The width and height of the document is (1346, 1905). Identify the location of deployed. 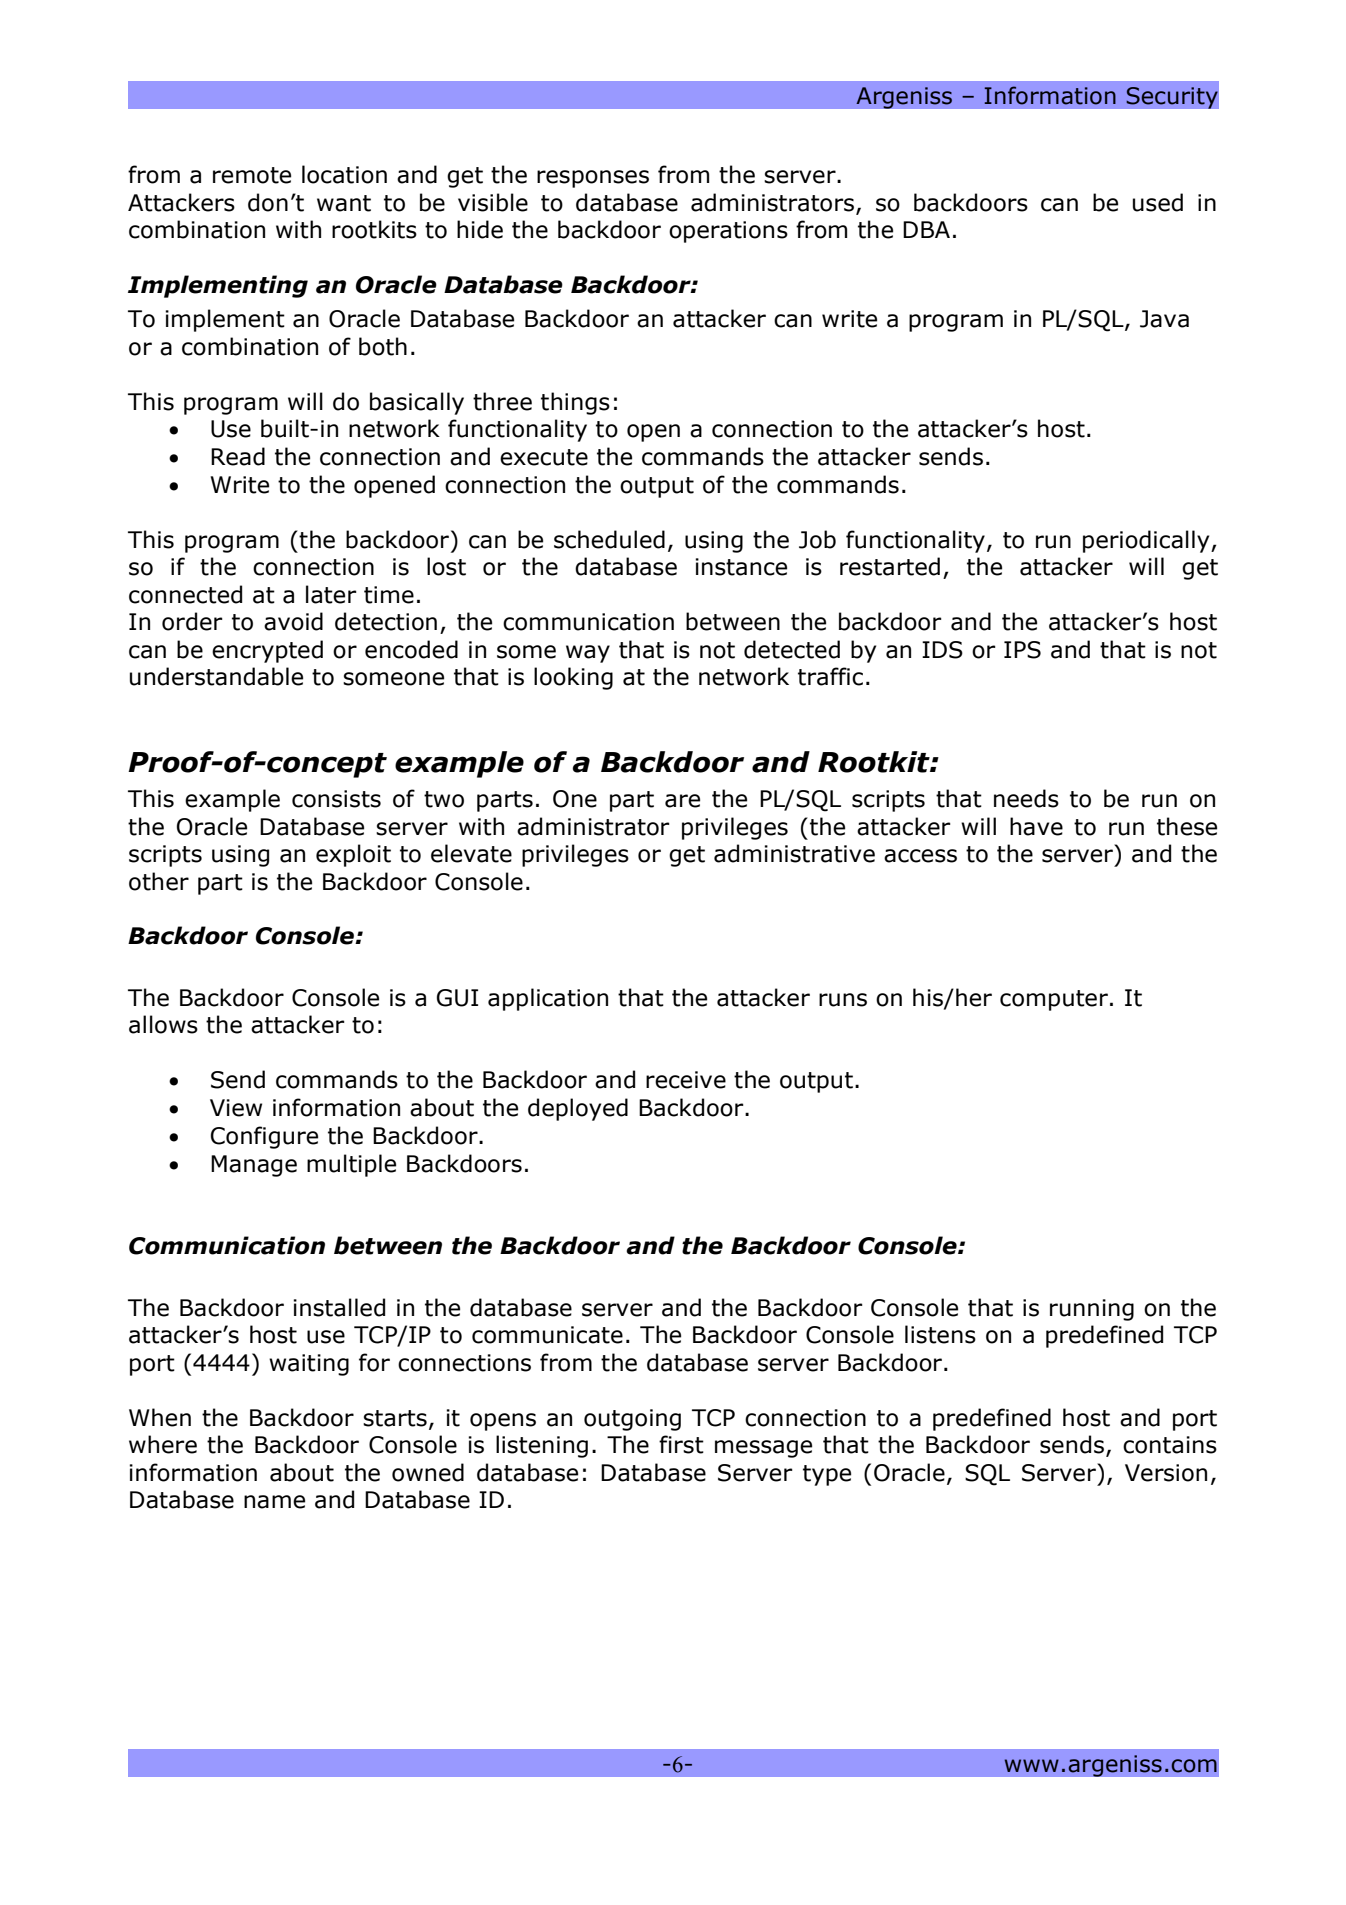
(578, 1109).
